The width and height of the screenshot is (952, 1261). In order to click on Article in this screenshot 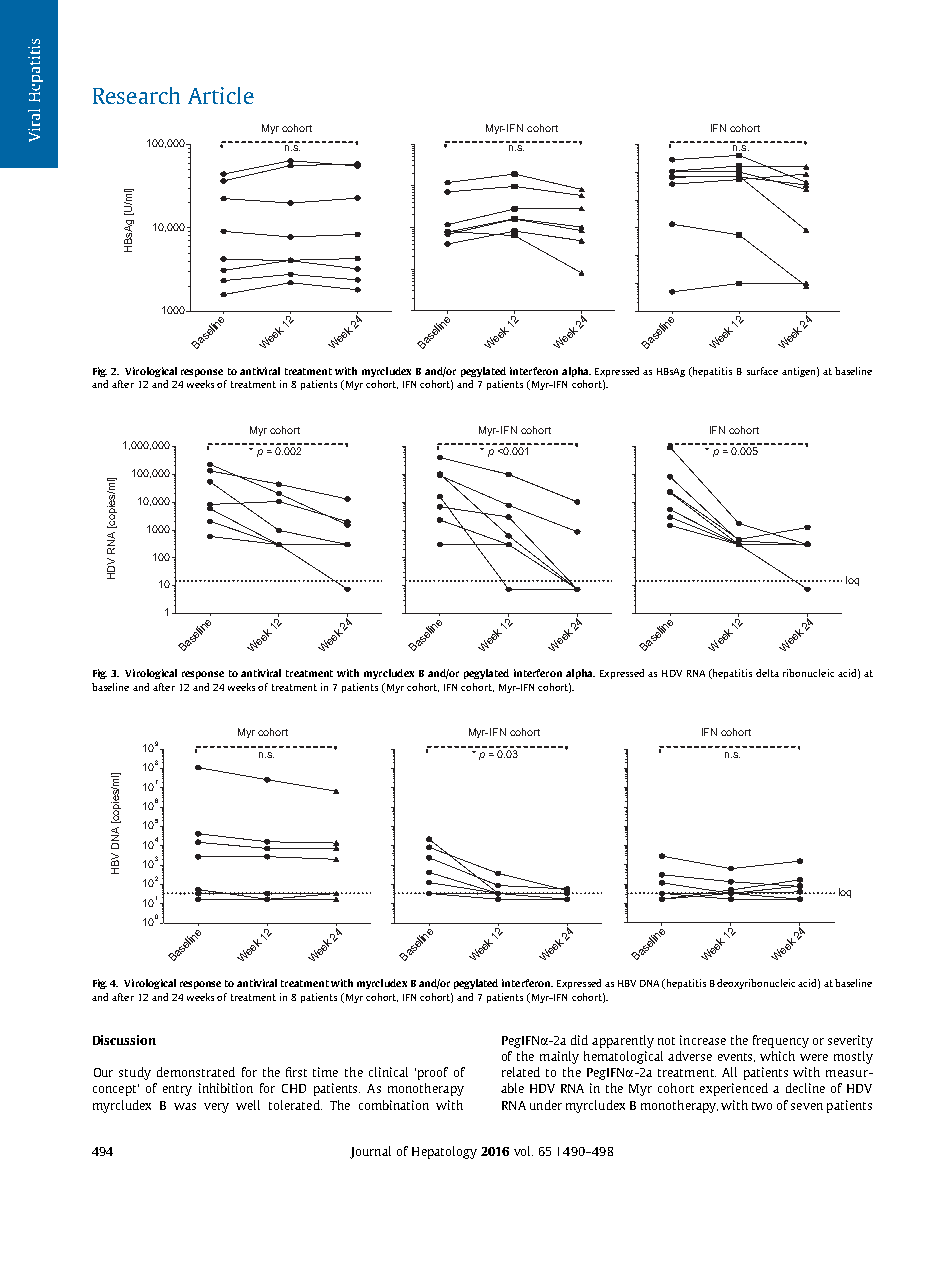, I will do `click(221, 95)`.
